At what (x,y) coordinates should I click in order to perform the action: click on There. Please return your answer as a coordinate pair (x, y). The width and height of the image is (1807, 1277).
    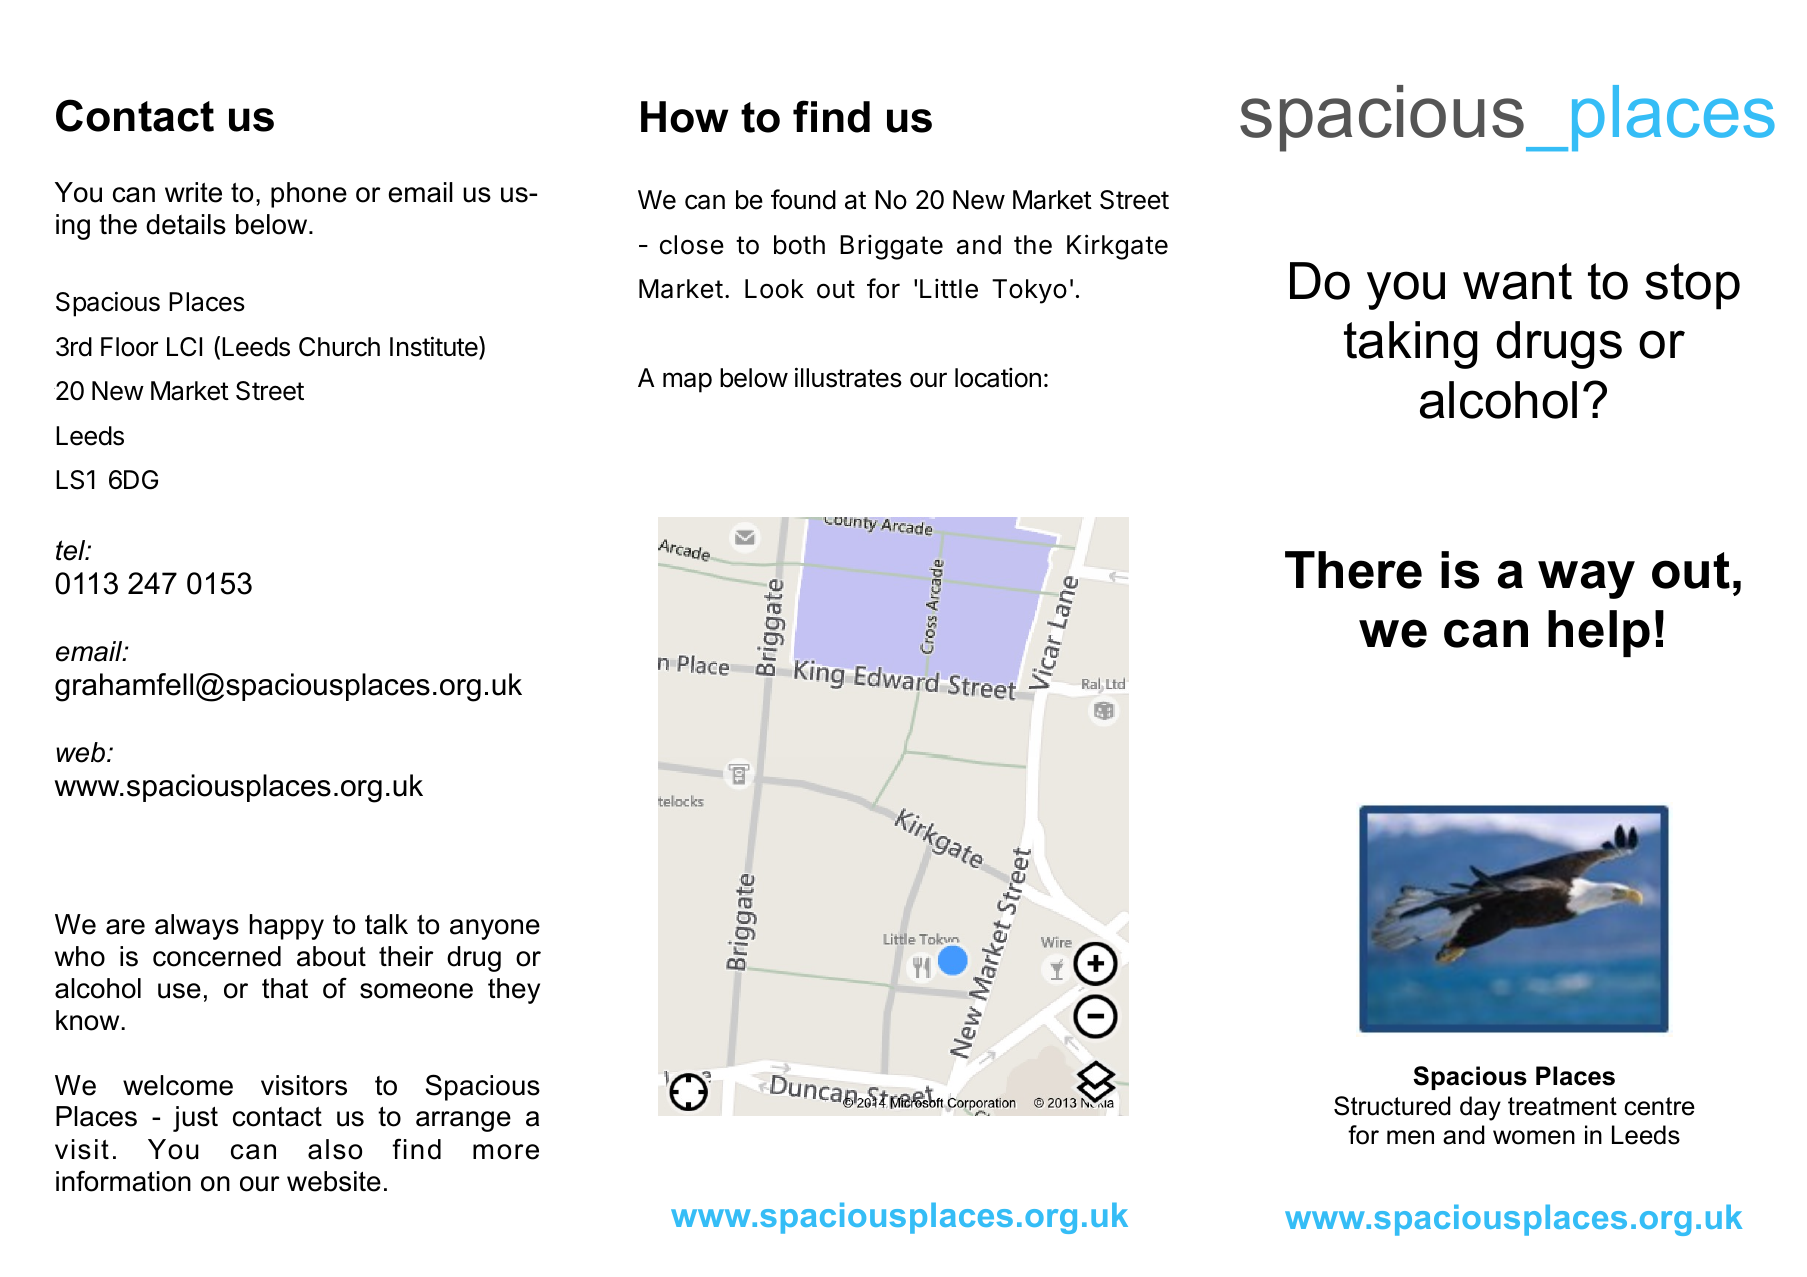
    Looking at the image, I should click on (1353, 570).
